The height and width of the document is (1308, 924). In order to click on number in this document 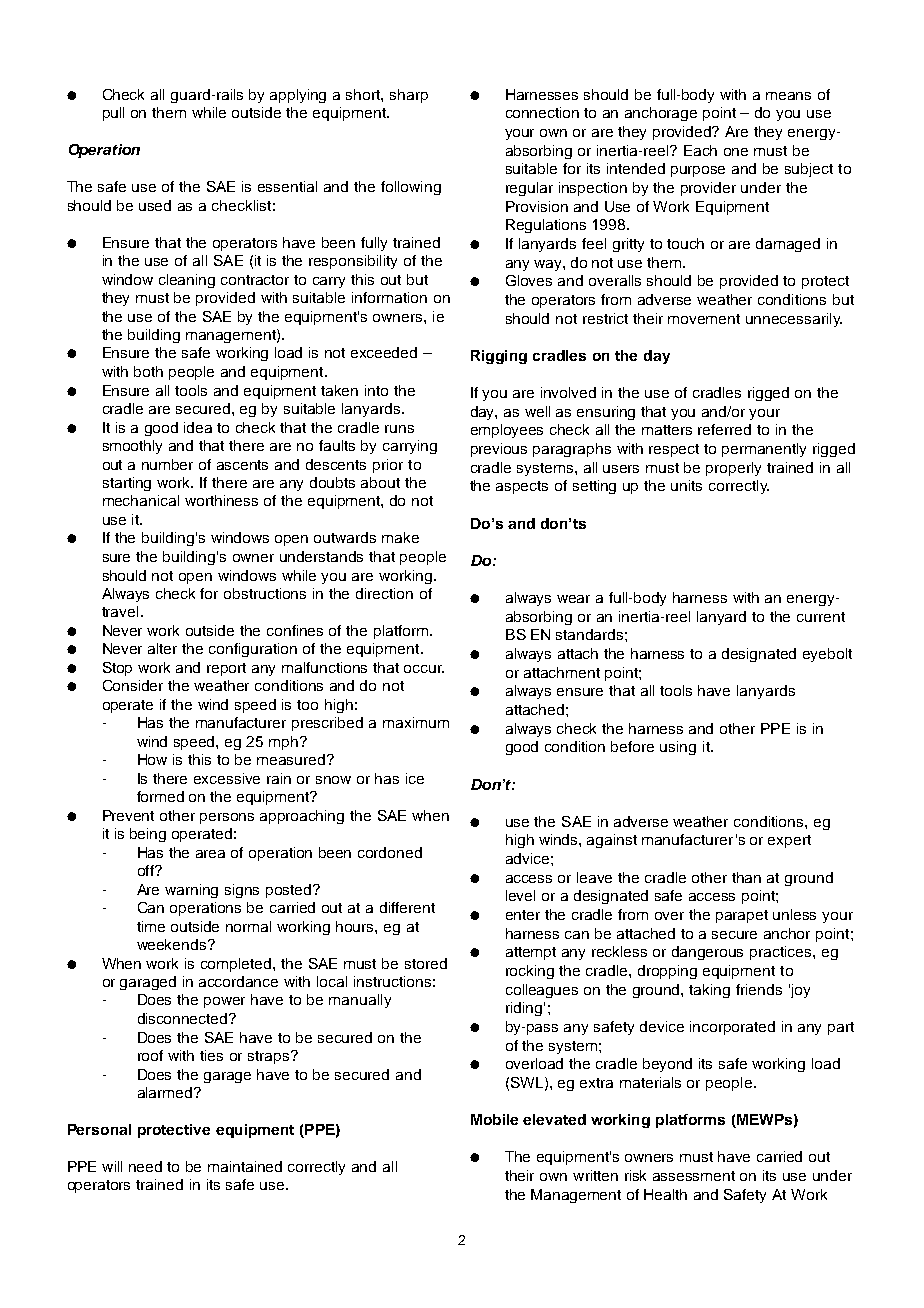, I will do `click(167, 464)`.
